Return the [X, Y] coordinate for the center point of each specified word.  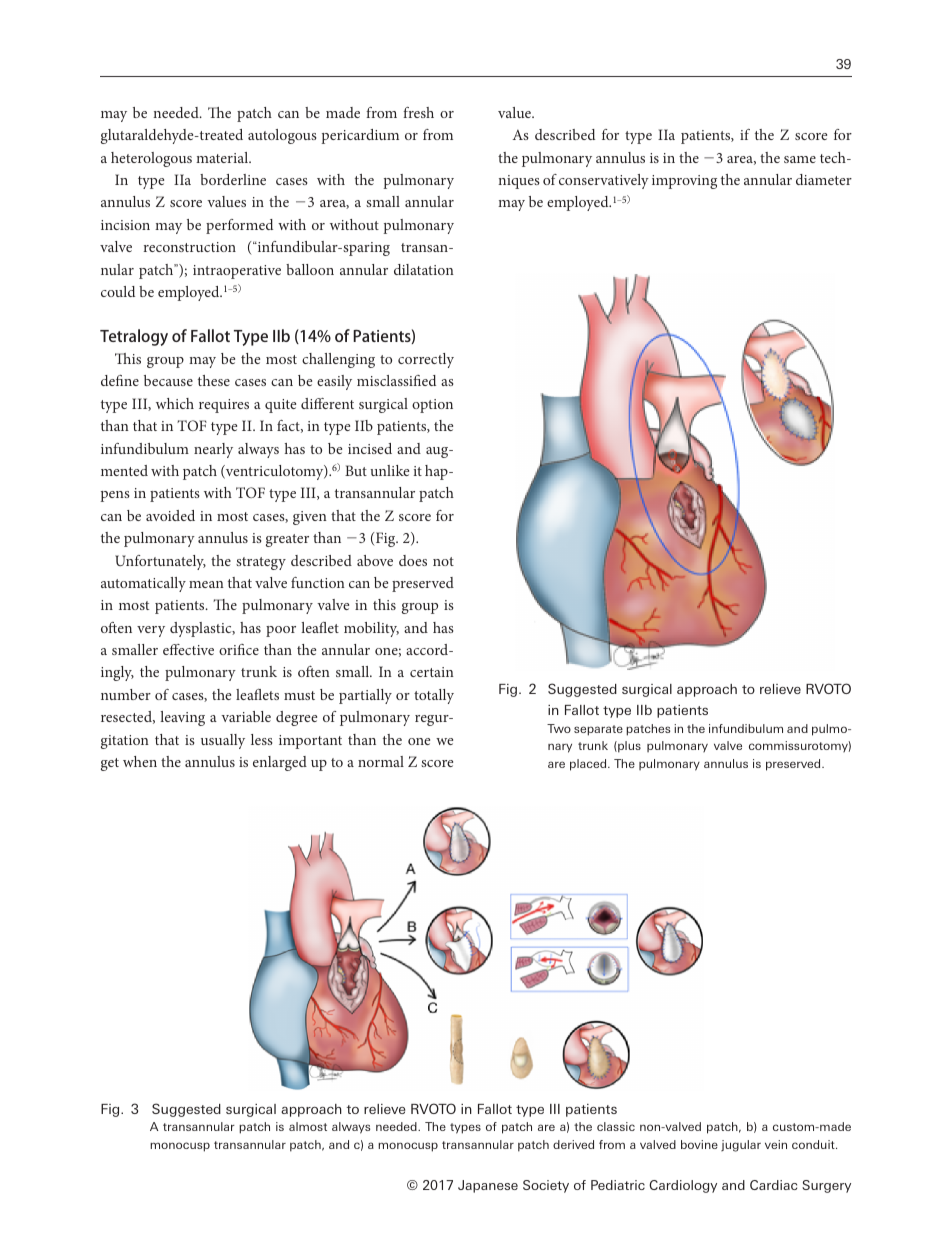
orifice [239, 649]
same [800, 159]
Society [546, 1186]
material [223, 157]
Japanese [488, 1186]
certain [432, 672]
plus [628, 747]
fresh [418, 112]
